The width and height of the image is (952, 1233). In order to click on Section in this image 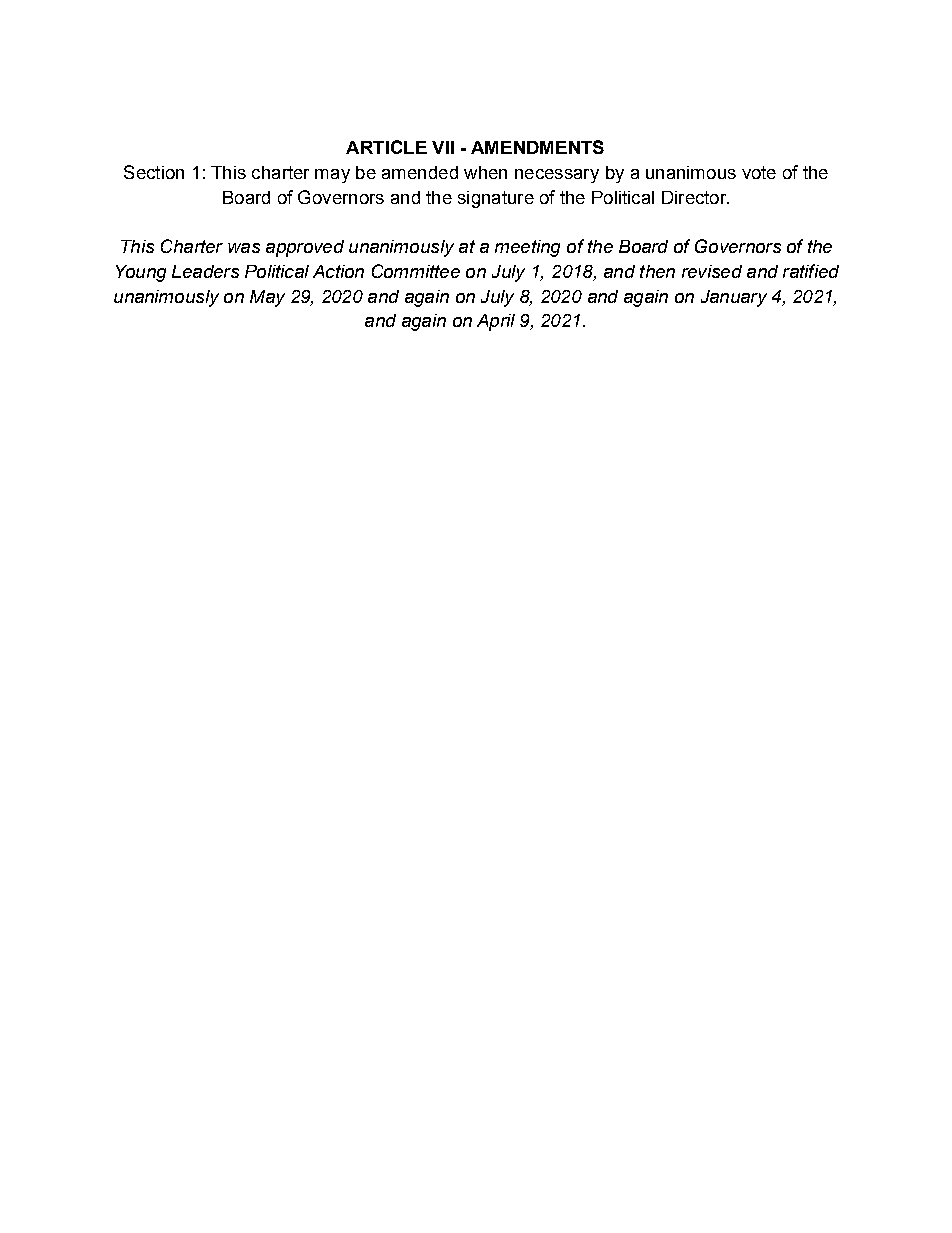, I will do `click(154, 172)`.
